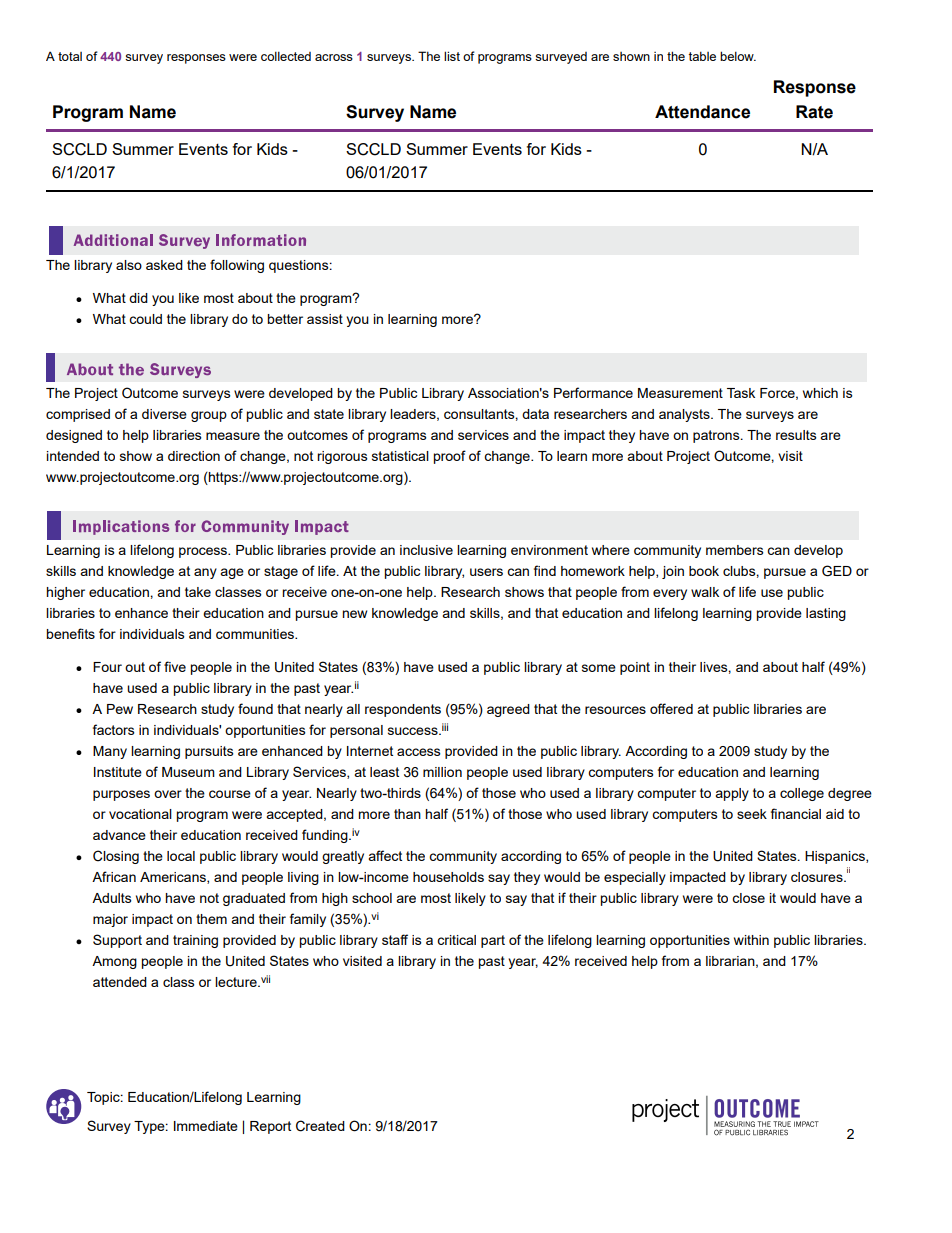 The image size is (952, 1233). Describe the element at coordinates (738, 56) in the document. I see `below` at that location.
